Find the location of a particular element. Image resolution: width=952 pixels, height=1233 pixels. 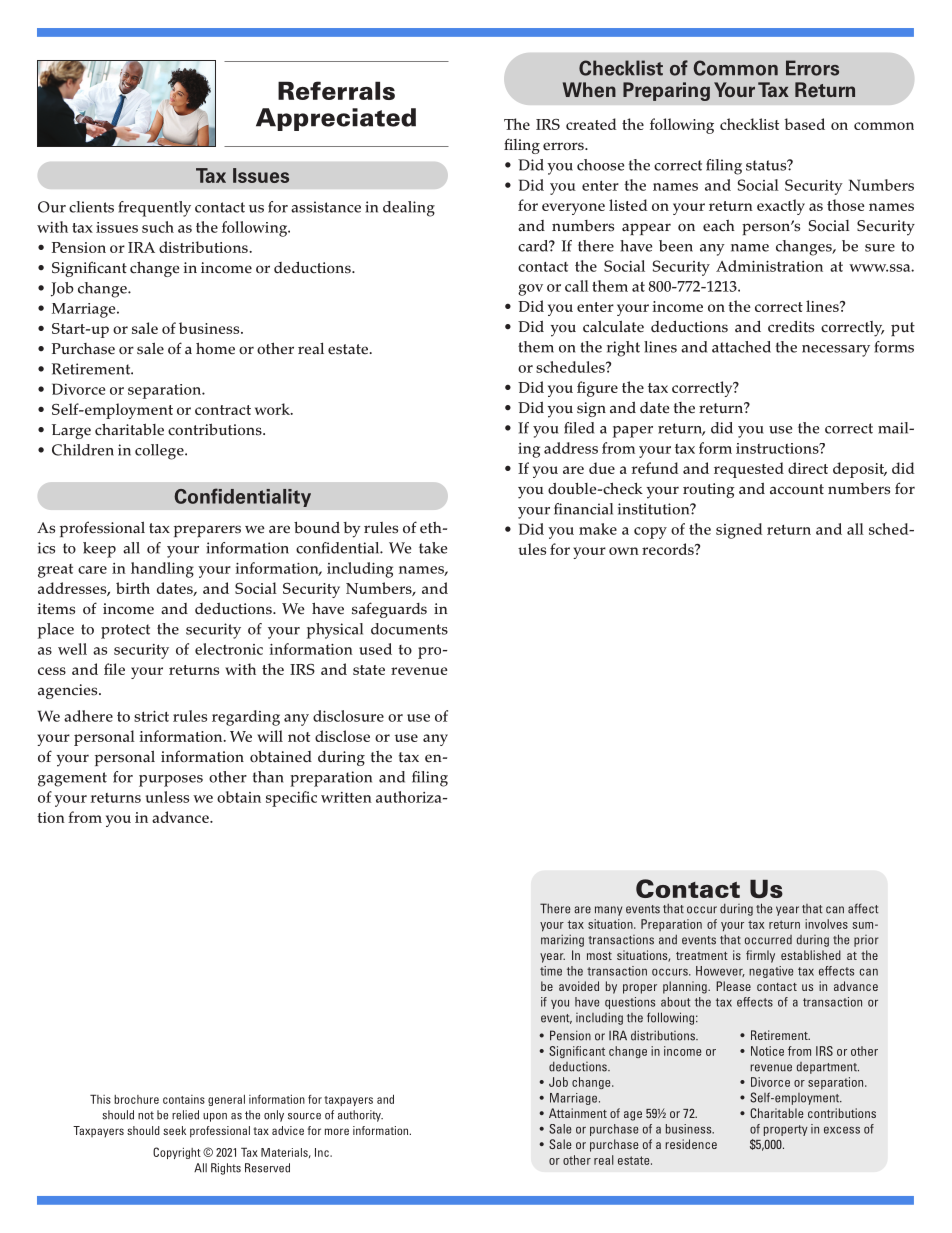

department is located at coordinates (828, 1068).
